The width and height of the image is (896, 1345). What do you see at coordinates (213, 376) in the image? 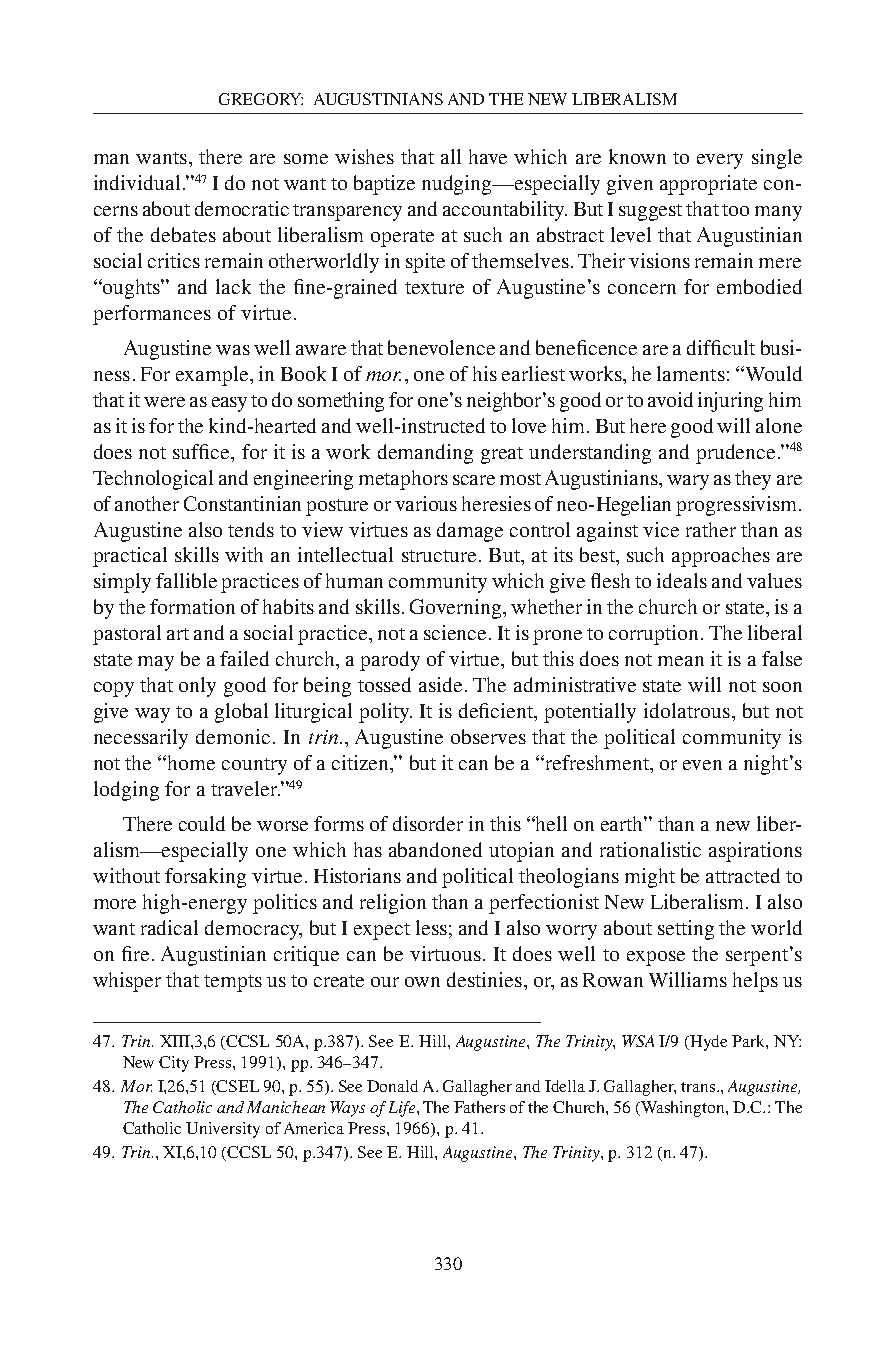
I see `example` at bounding box center [213, 376].
